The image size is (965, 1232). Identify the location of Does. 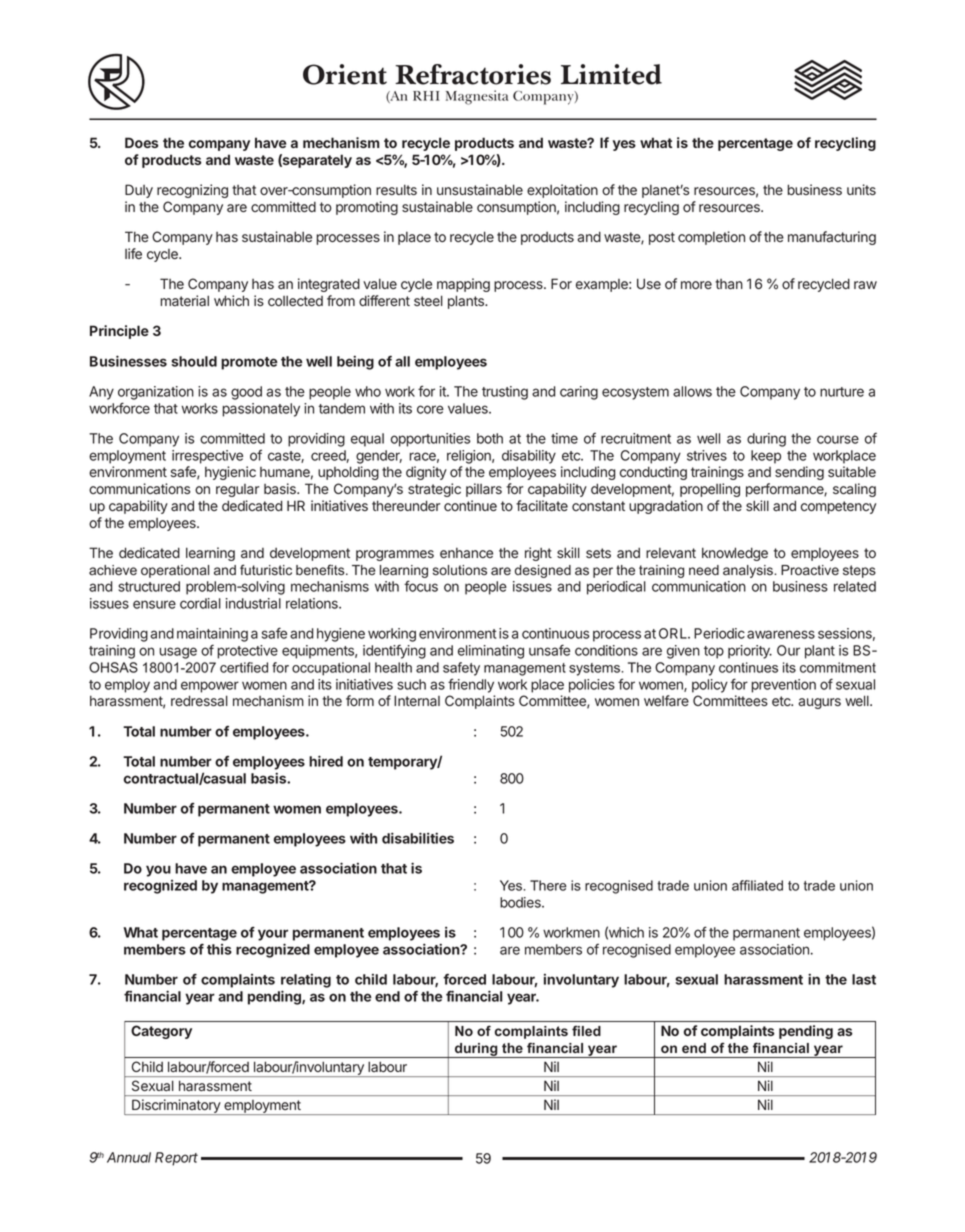
(142, 142).
